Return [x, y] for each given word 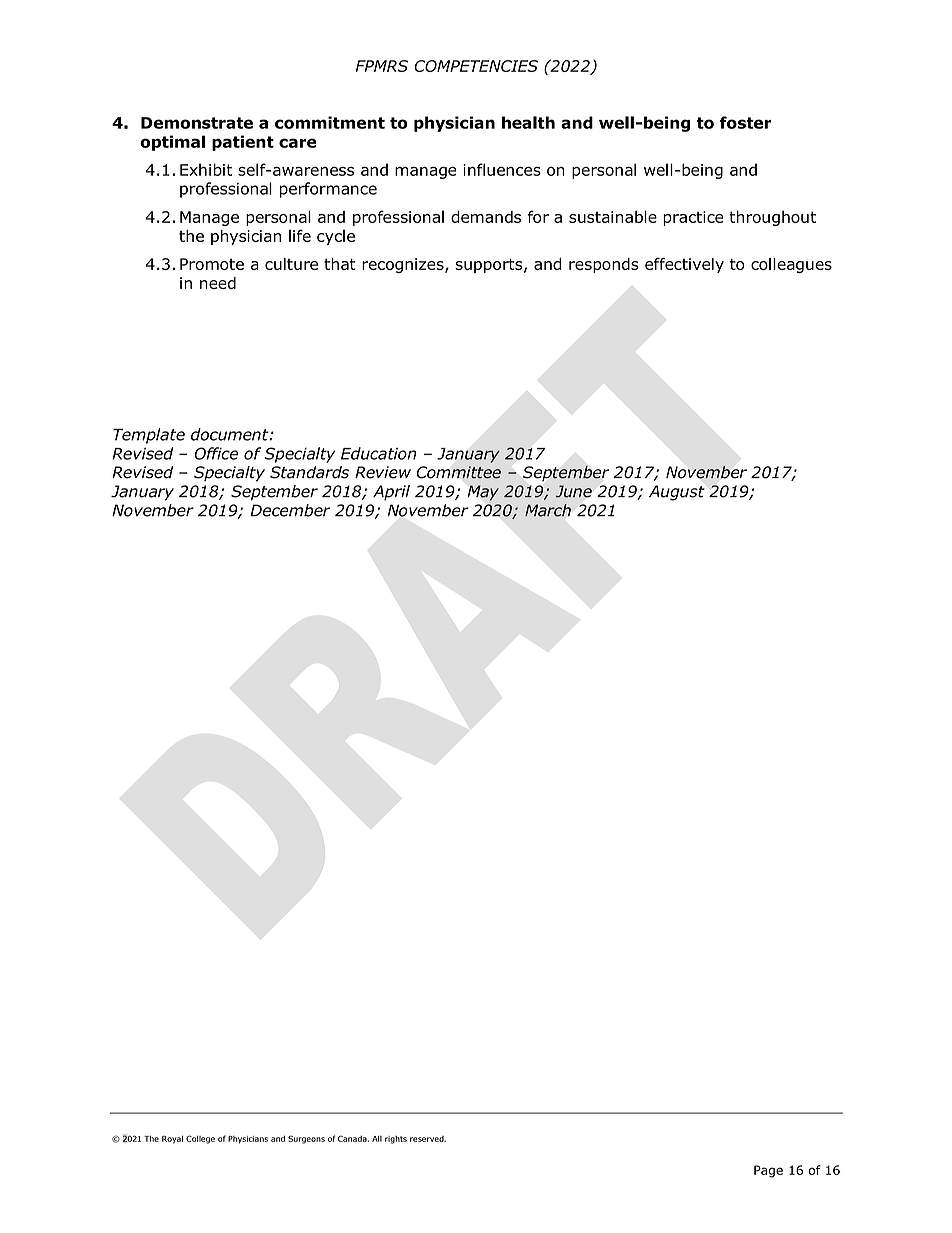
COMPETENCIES [476, 66]
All [377, 1139]
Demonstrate [197, 123]
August [677, 493]
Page [768, 1171]
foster [746, 122]
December [290, 510]
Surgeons [306, 1139]
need [218, 283]
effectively [684, 265]
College [200, 1139]
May [483, 493]
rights [396, 1140]
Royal [172, 1140]
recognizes [404, 265]
